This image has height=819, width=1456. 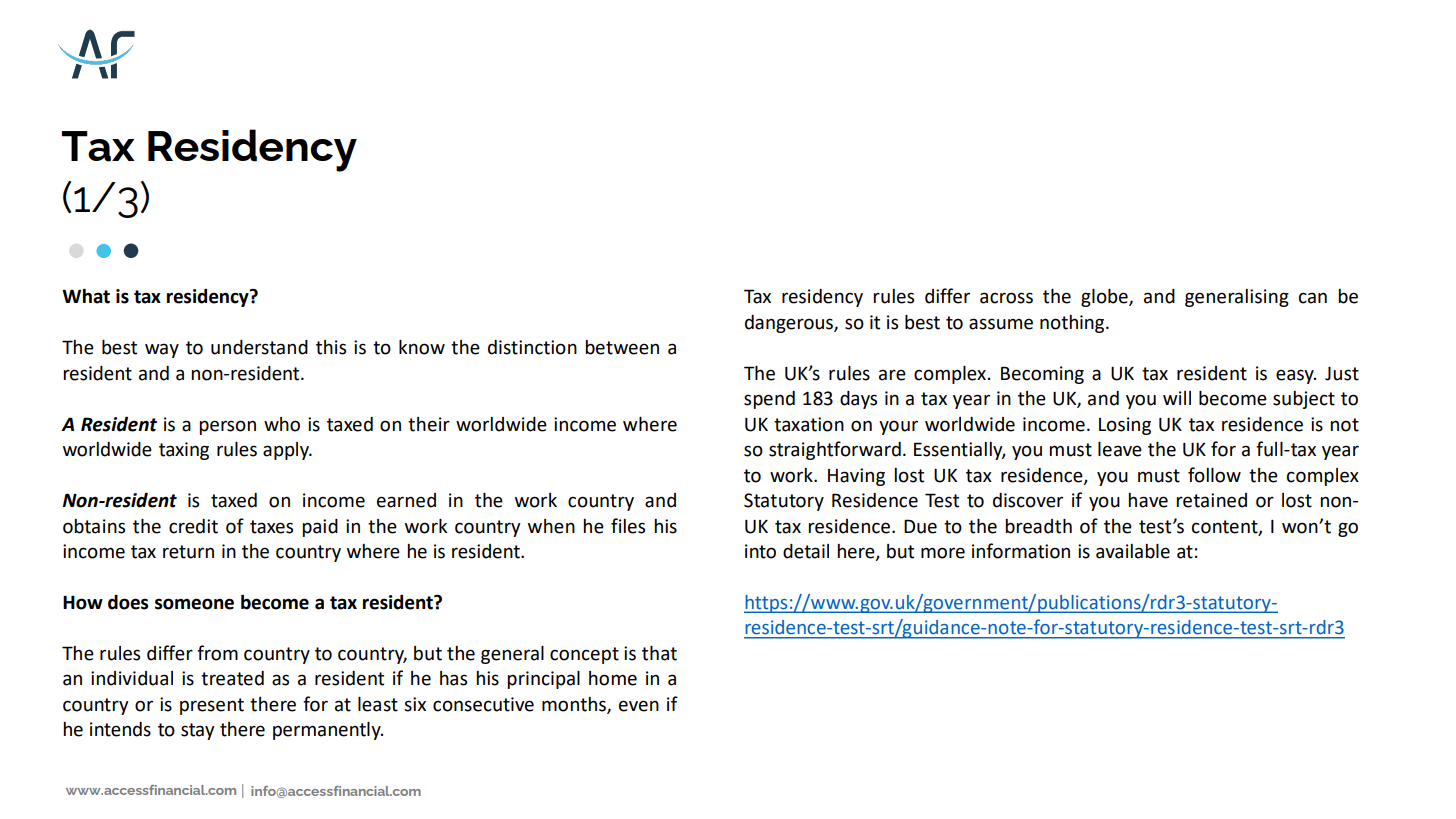 What do you see at coordinates (1211, 500) in the image?
I see `retained` at bounding box center [1211, 500].
